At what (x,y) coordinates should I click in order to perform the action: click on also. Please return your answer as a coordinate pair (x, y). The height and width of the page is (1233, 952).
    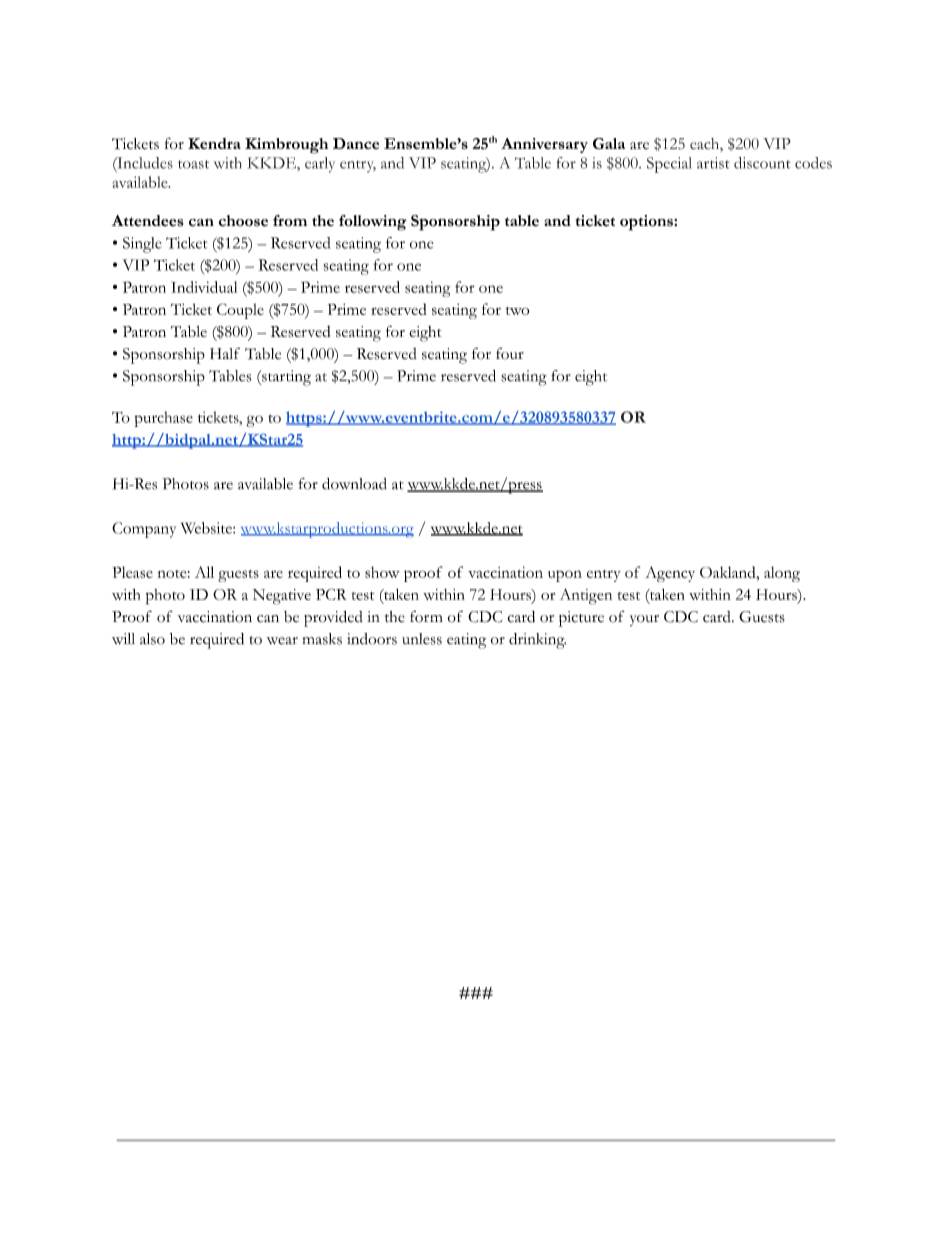
    Looking at the image, I should click on (152, 639).
